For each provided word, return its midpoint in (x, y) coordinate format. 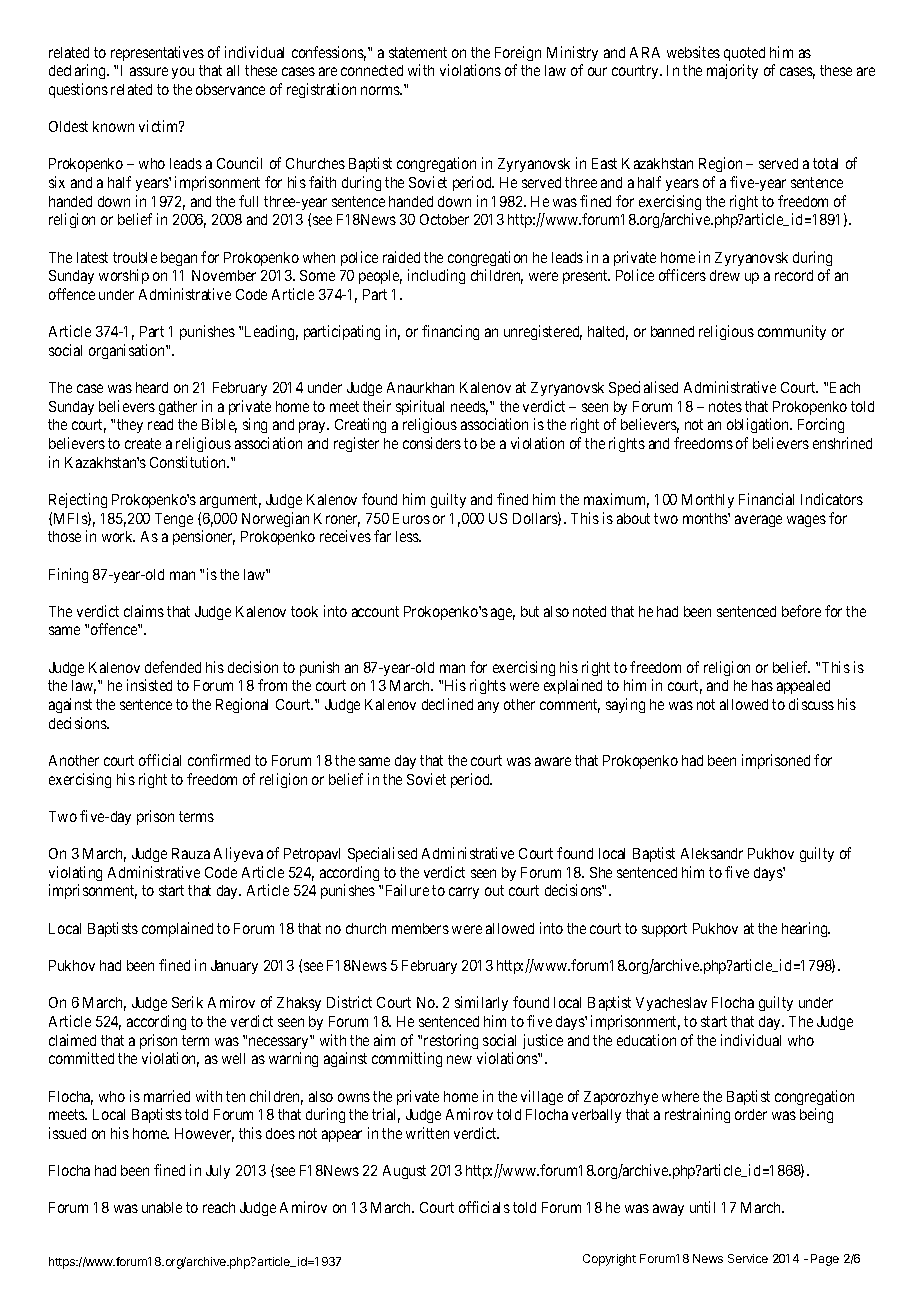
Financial (766, 499)
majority (732, 71)
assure (149, 71)
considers (432, 443)
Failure (407, 890)
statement (418, 52)
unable (162, 1207)
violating (75, 873)
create (143, 443)
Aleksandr (712, 853)
